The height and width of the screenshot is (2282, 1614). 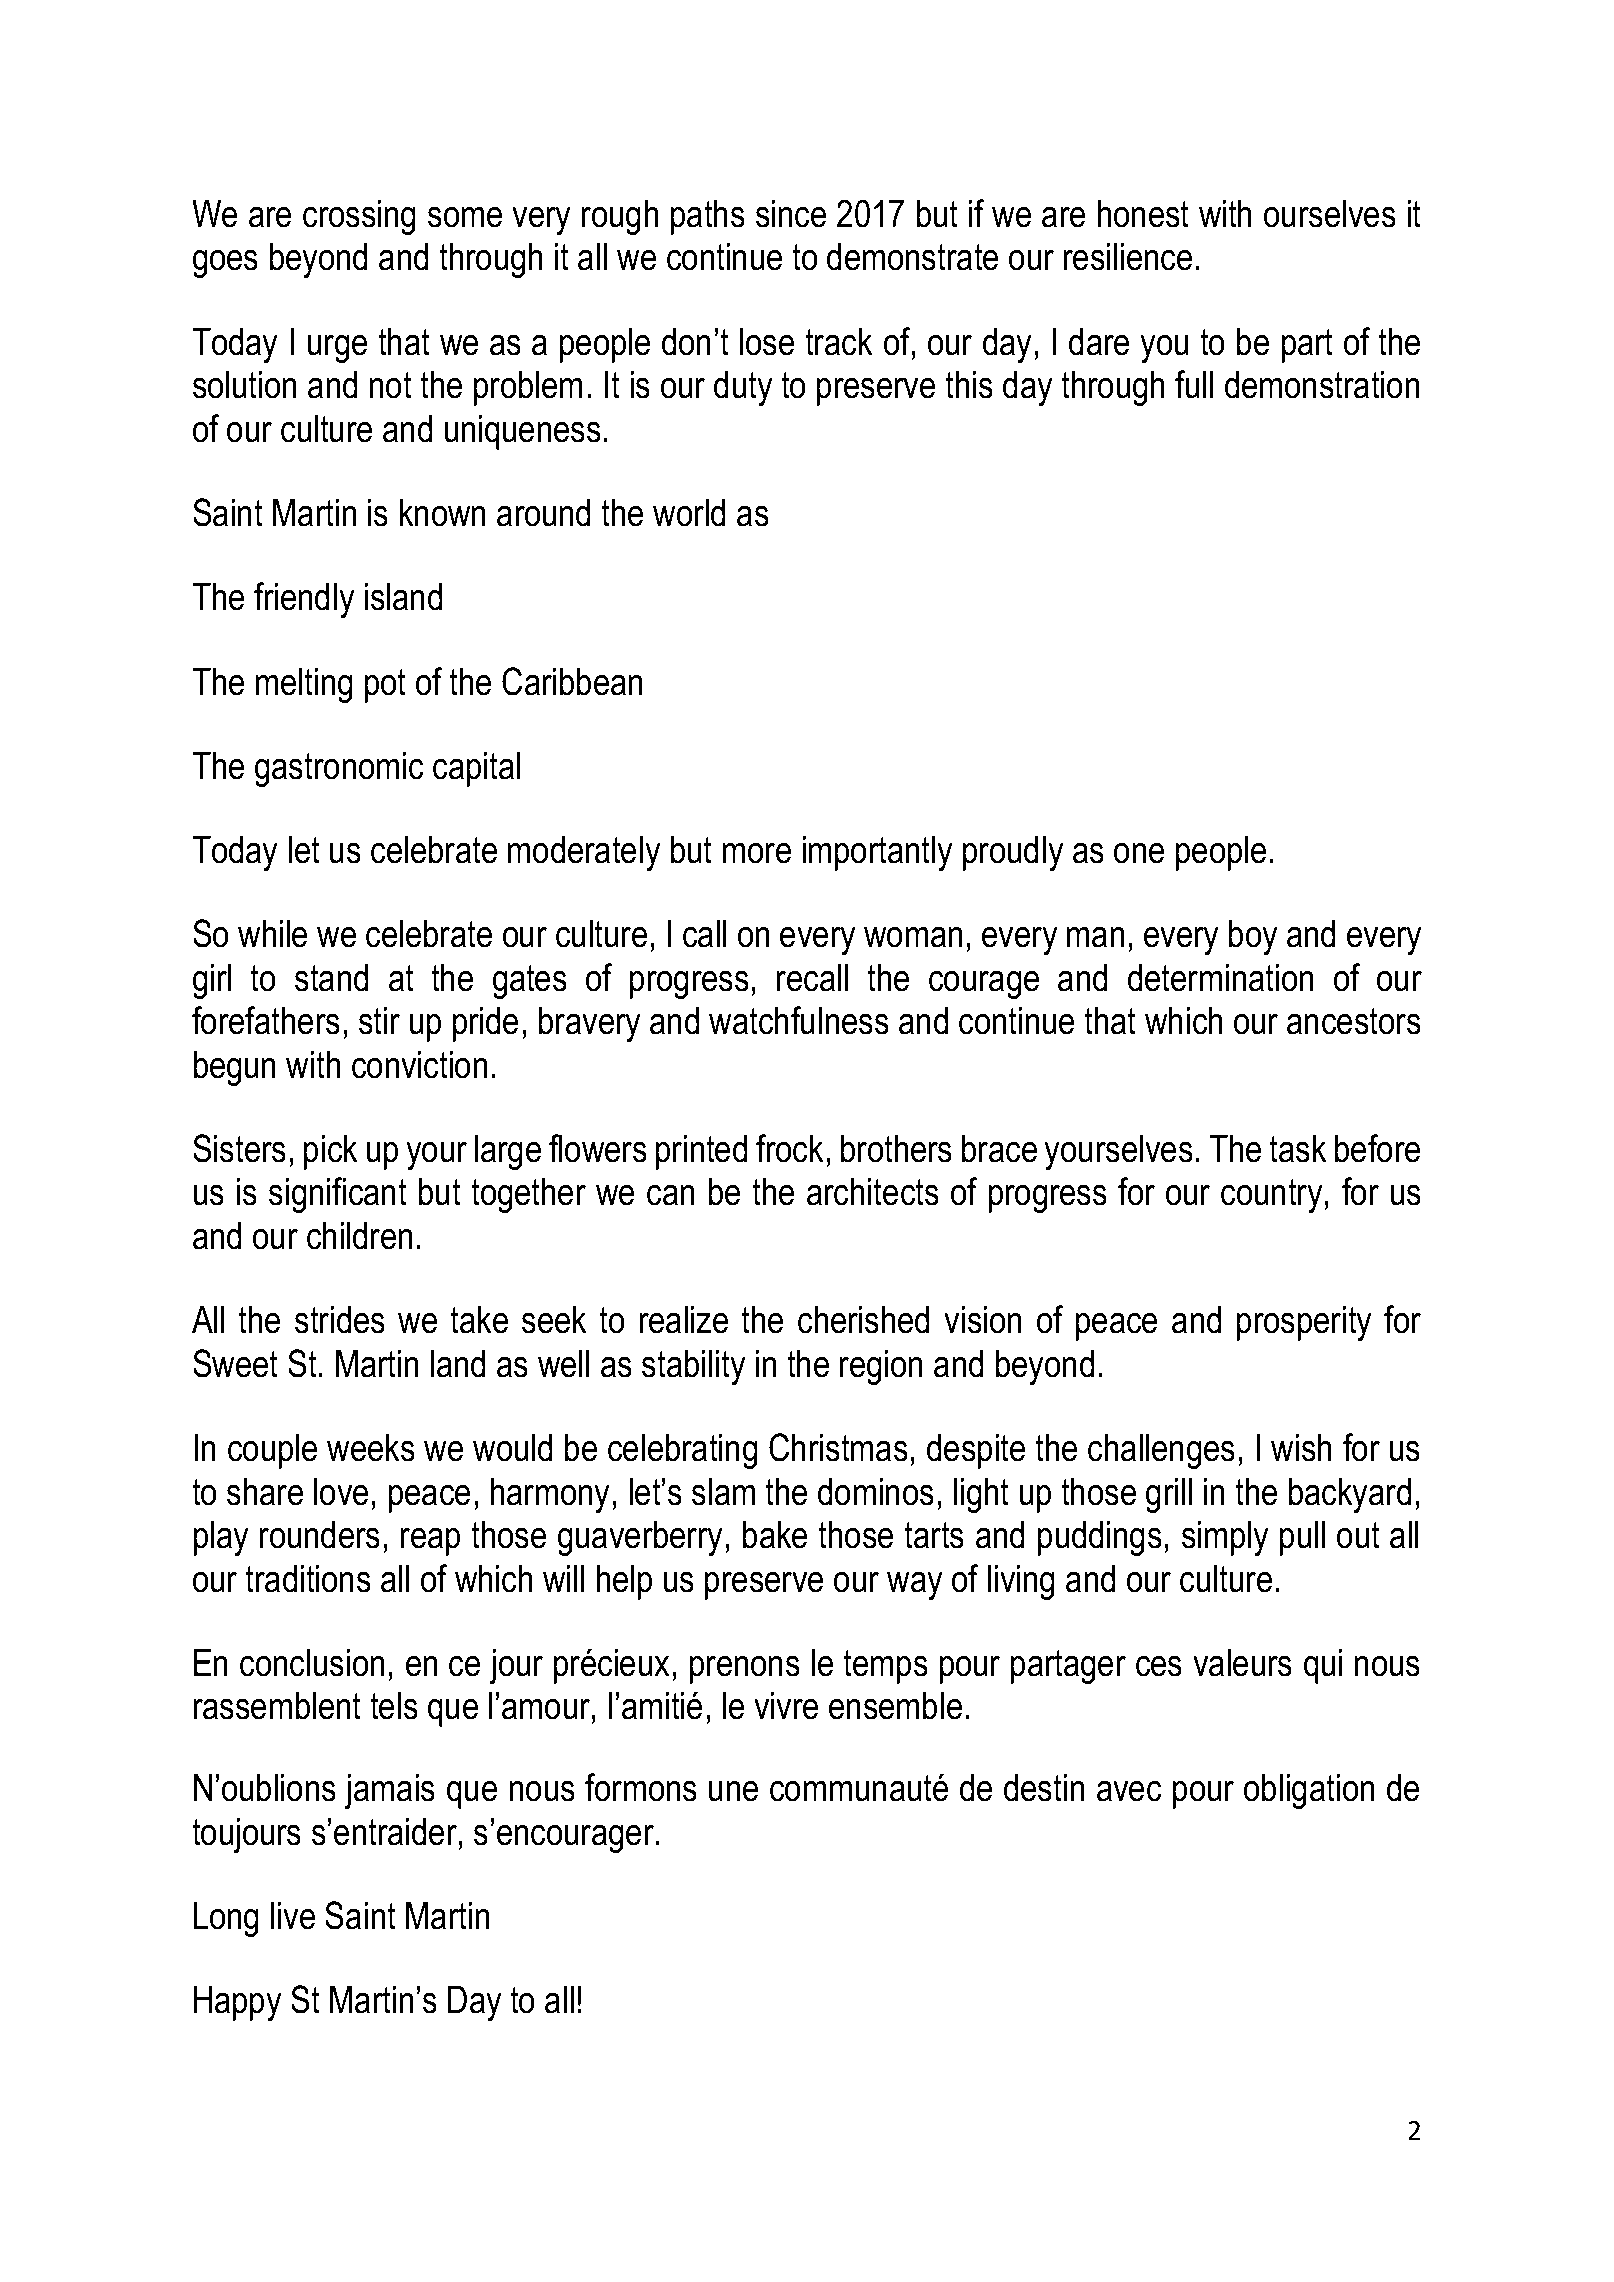 I want to click on gastronomic, so click(x=339, y=769).
